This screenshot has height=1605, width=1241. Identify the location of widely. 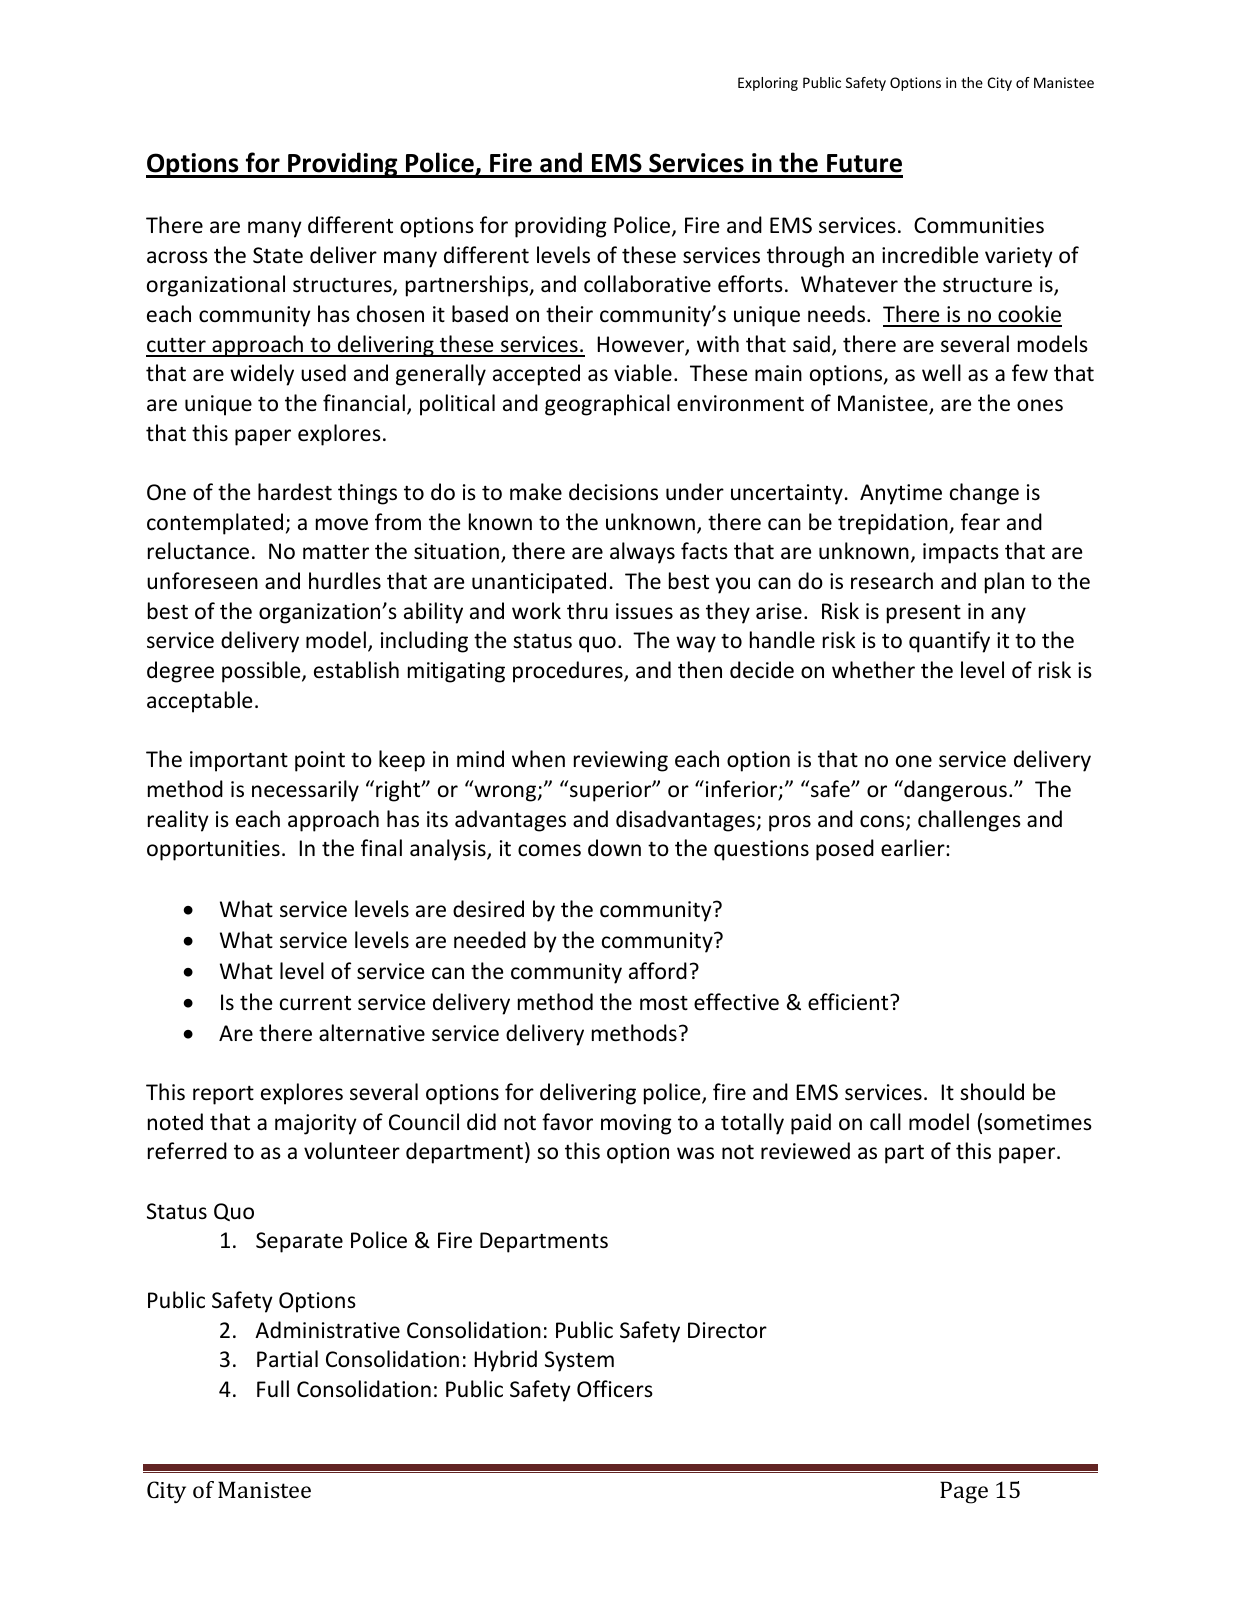
(262, 375).
